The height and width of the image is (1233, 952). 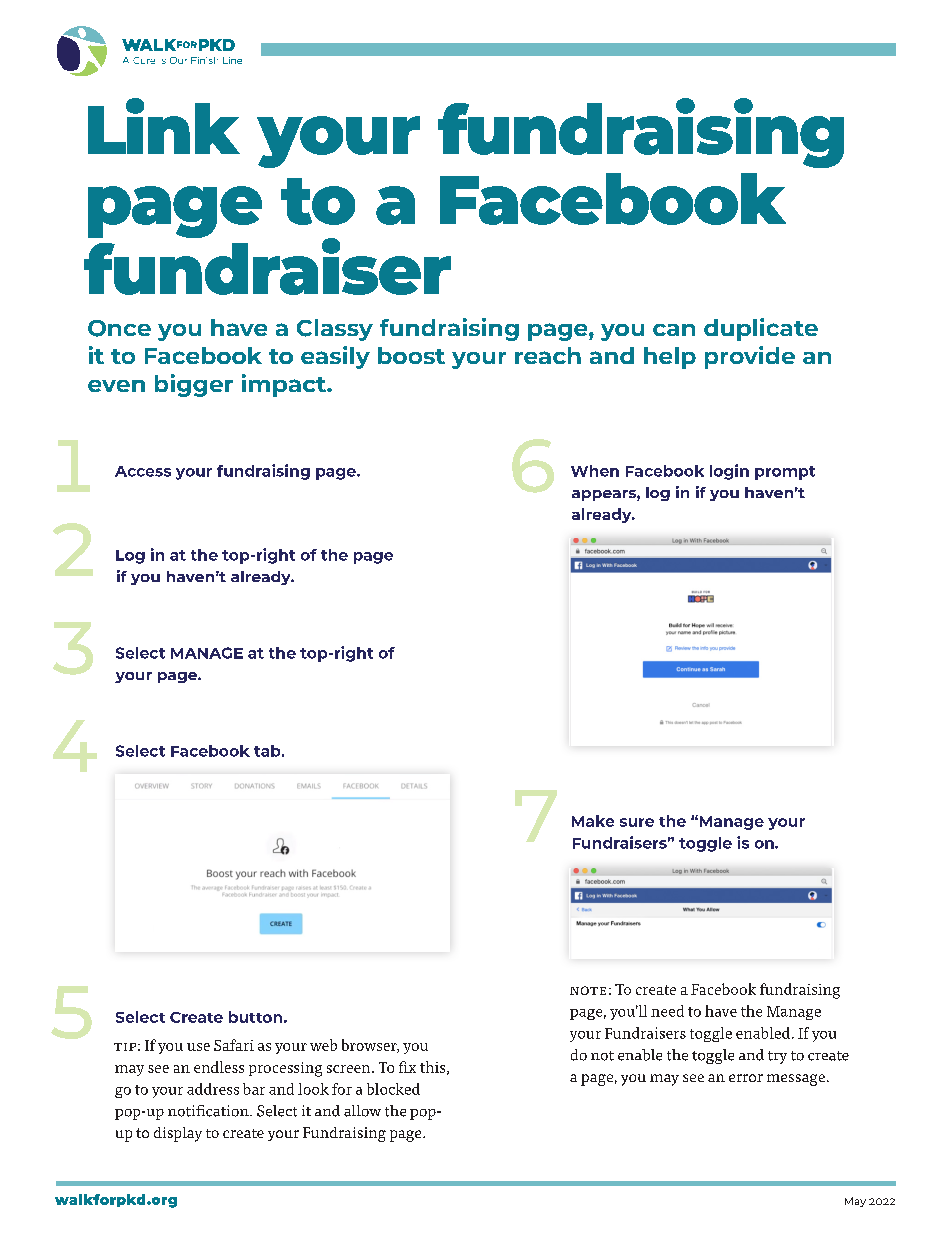 I want to click on login, so click(x=729, y=472).
